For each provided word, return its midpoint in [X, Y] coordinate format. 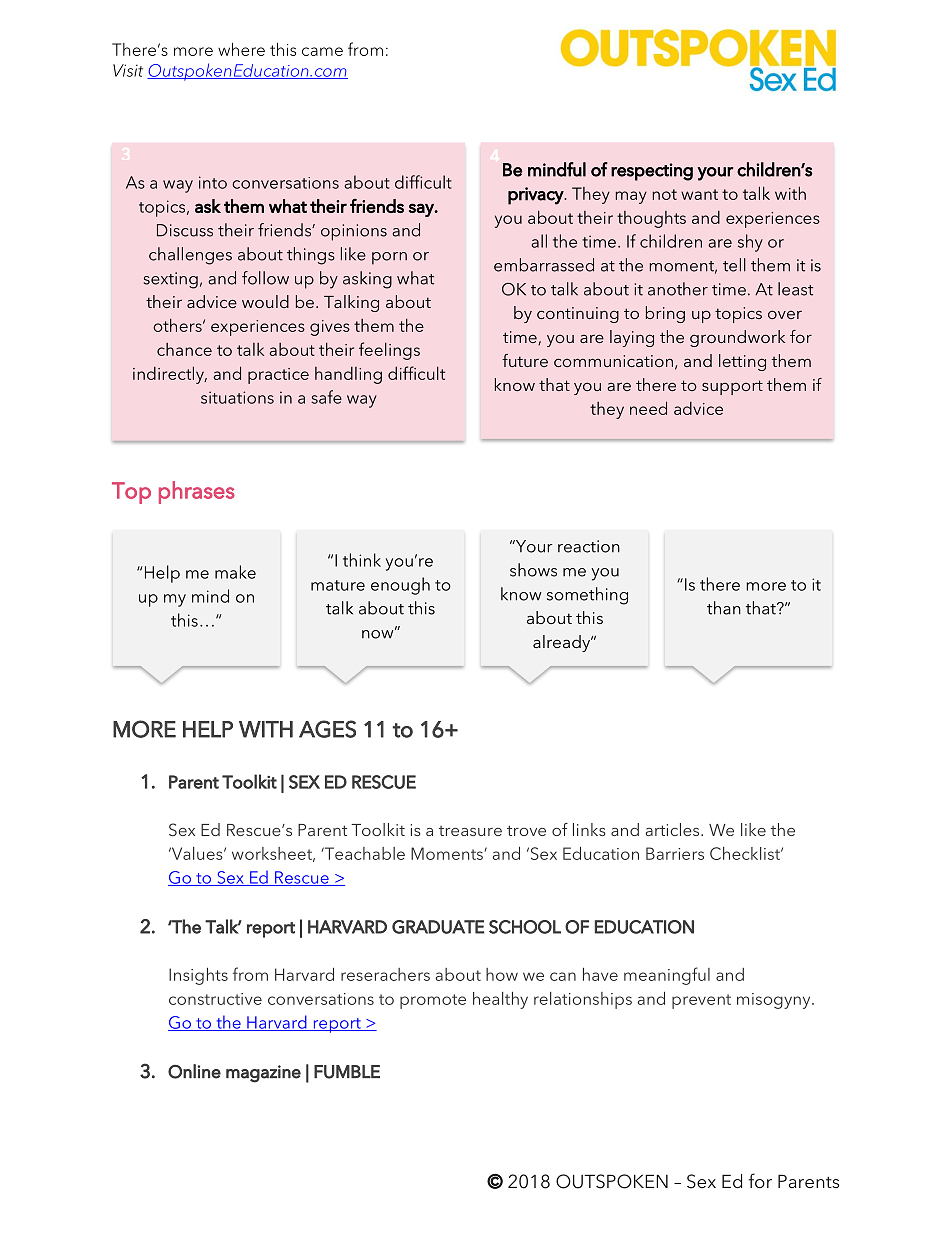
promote [433, 1001]
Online [194, 1071]
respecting [652, 172]
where [241, 49]
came [322, 51]
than [724, 608]
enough [400, 586]
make [235, 572]
